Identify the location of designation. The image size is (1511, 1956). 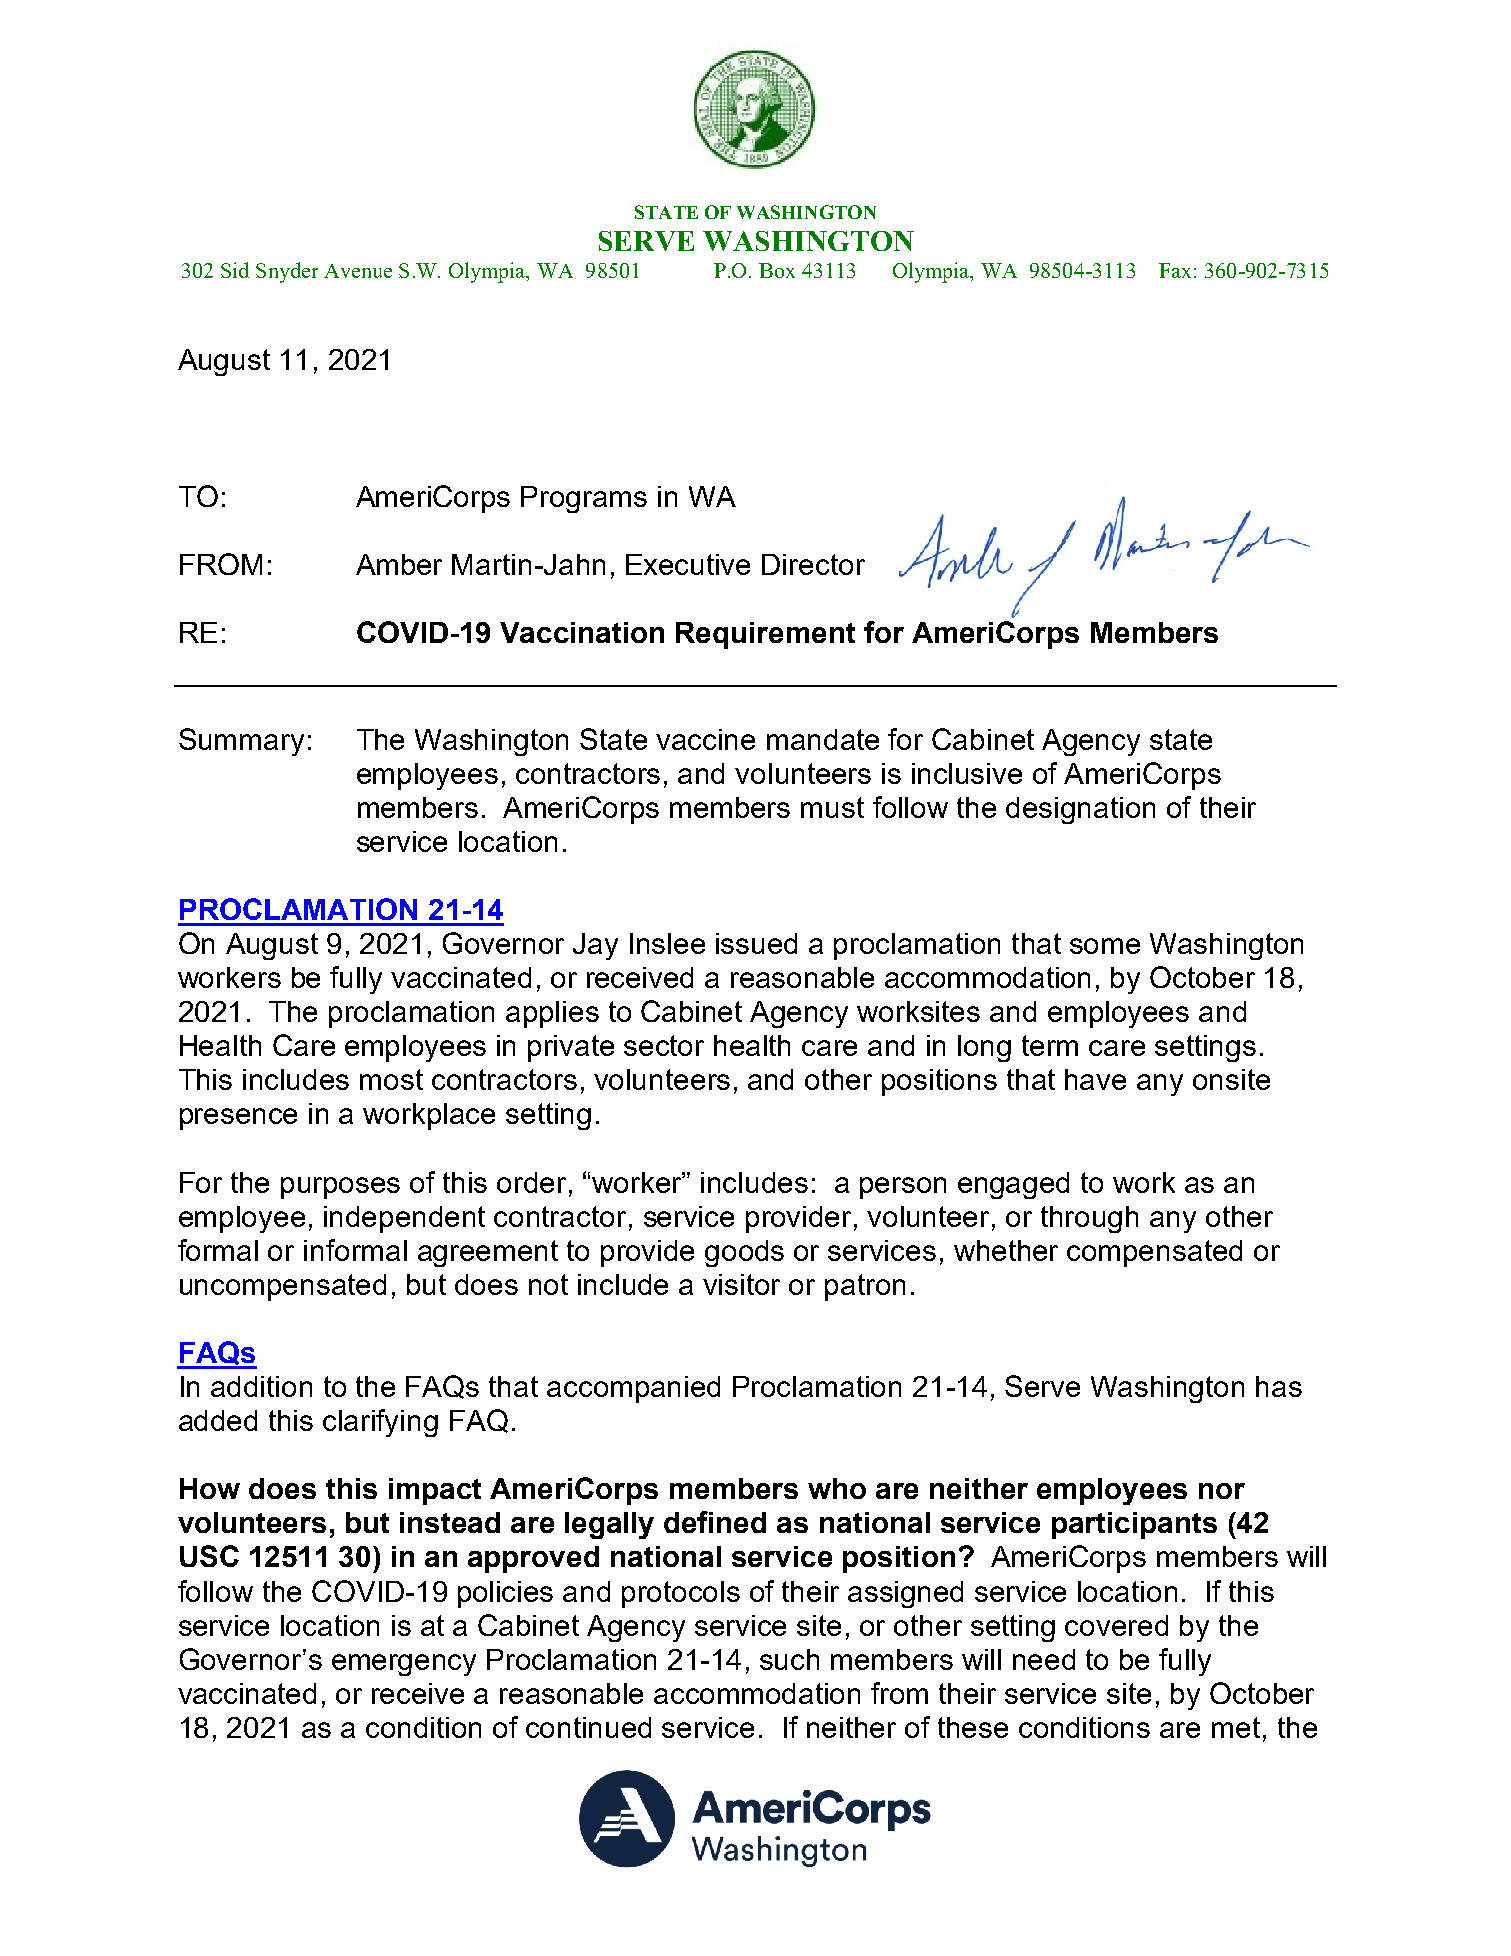
(1080, 810).
